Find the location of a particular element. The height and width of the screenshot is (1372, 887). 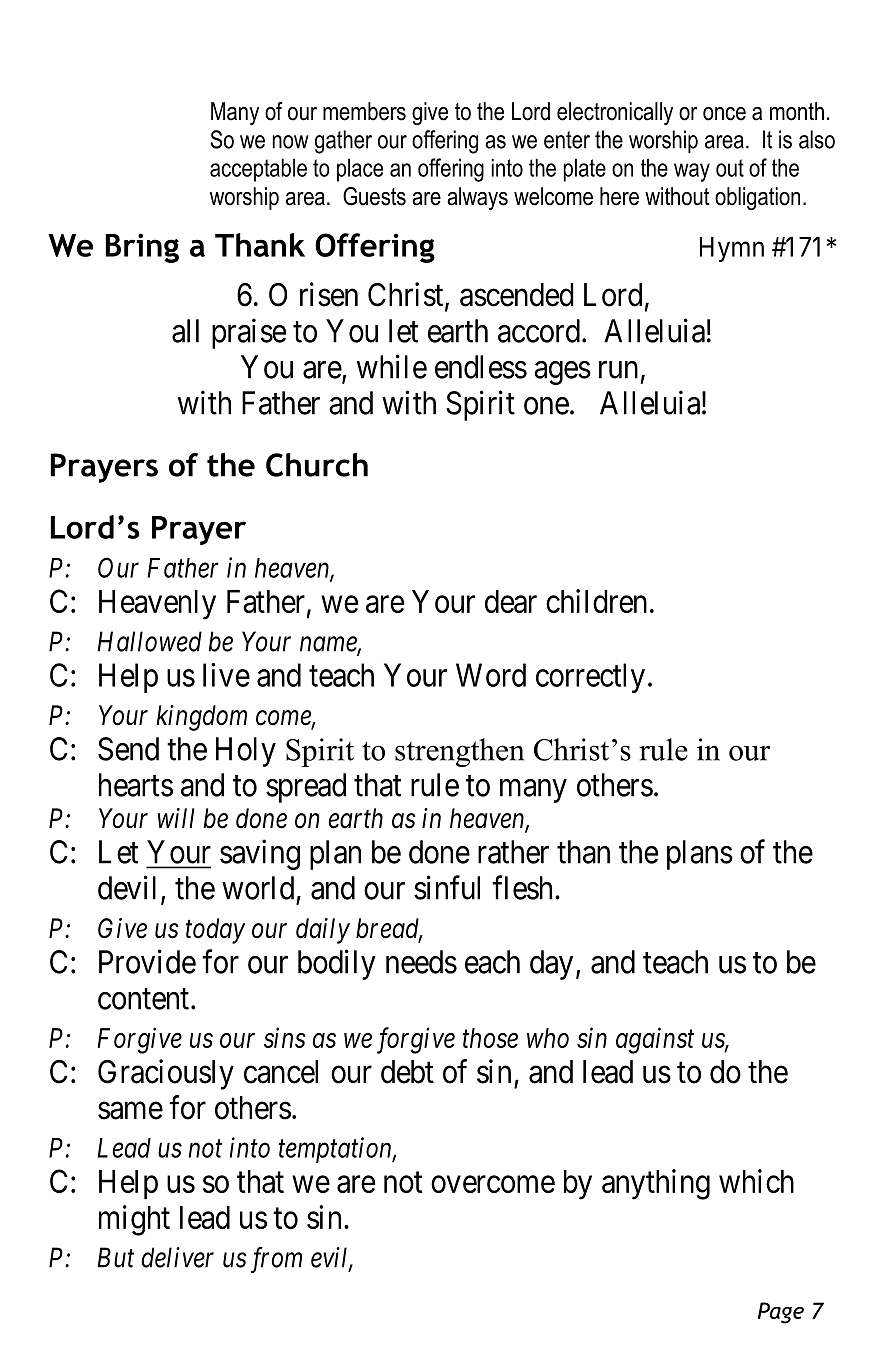

from is located at coordinates (276, 1260).
